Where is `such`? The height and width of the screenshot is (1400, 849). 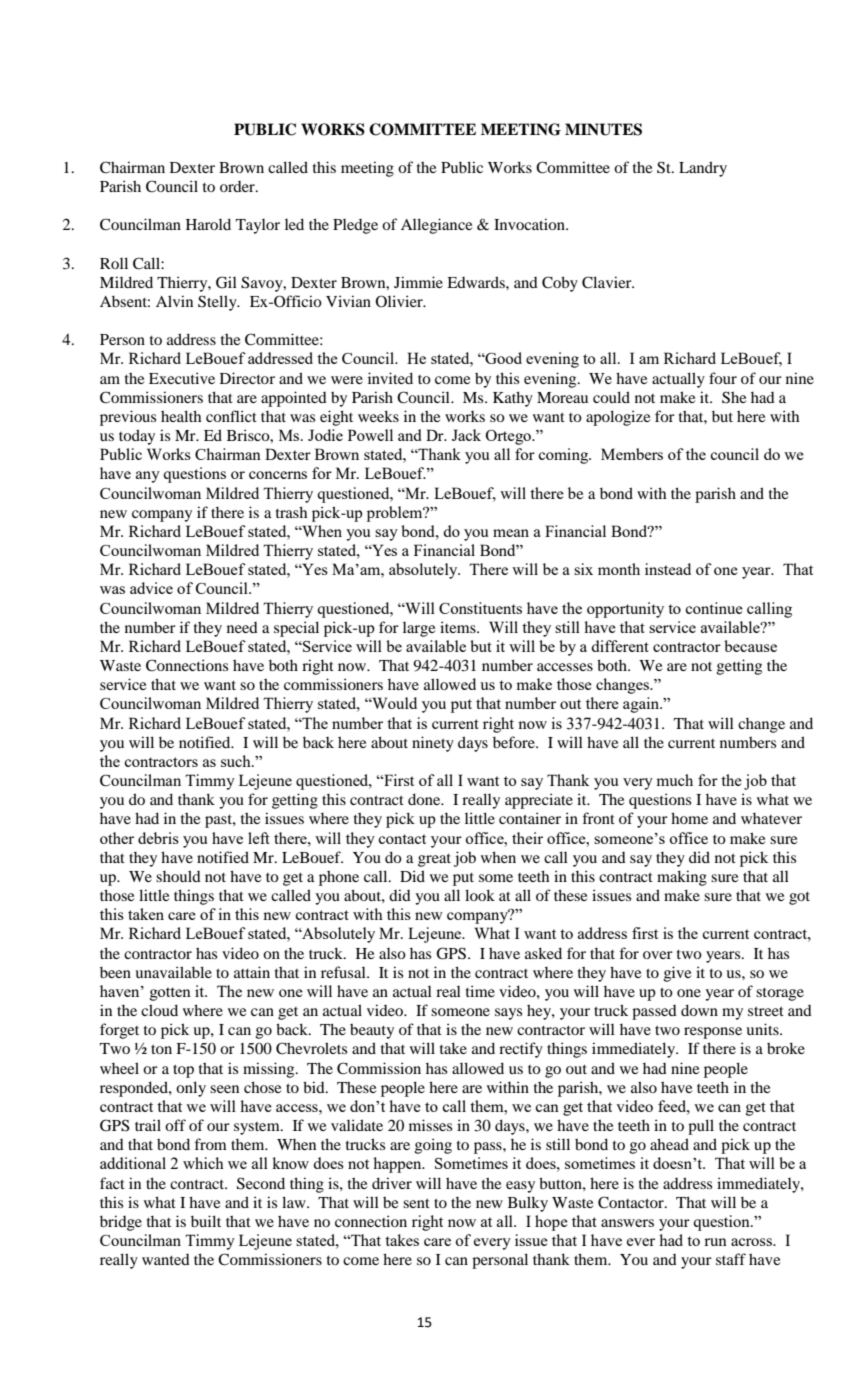 such is located at coordinates (237, 761).
